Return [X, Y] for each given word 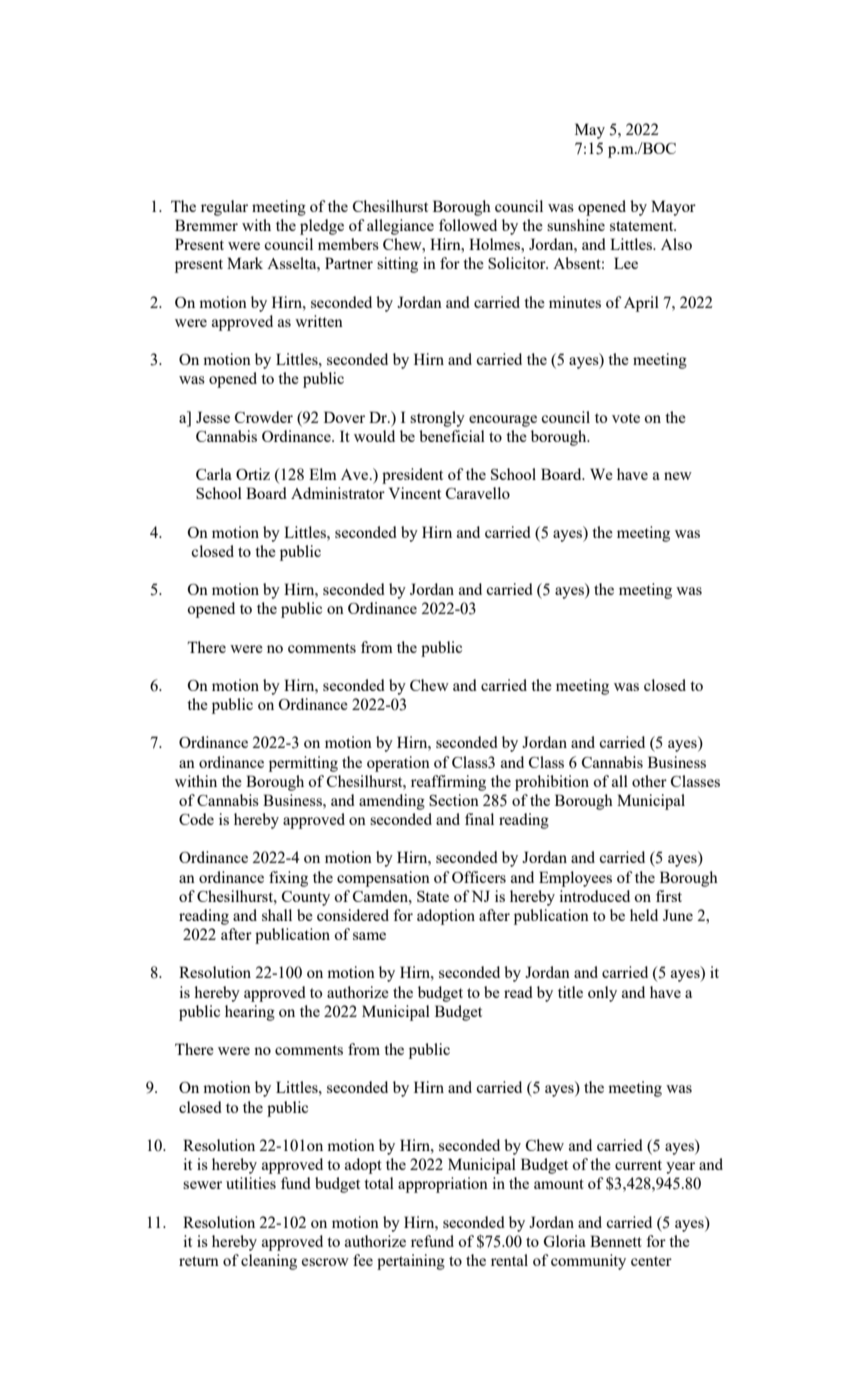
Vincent [415, 493]
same [369, 936]
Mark [245, 263]
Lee [626, 263]
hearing [250, 1013]
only [602, 994]
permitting [303, 764]
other [649, 781]
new [678, 476]
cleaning [269, 1262]
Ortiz [253, 474]
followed [468, 225]
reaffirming [448, 783]
